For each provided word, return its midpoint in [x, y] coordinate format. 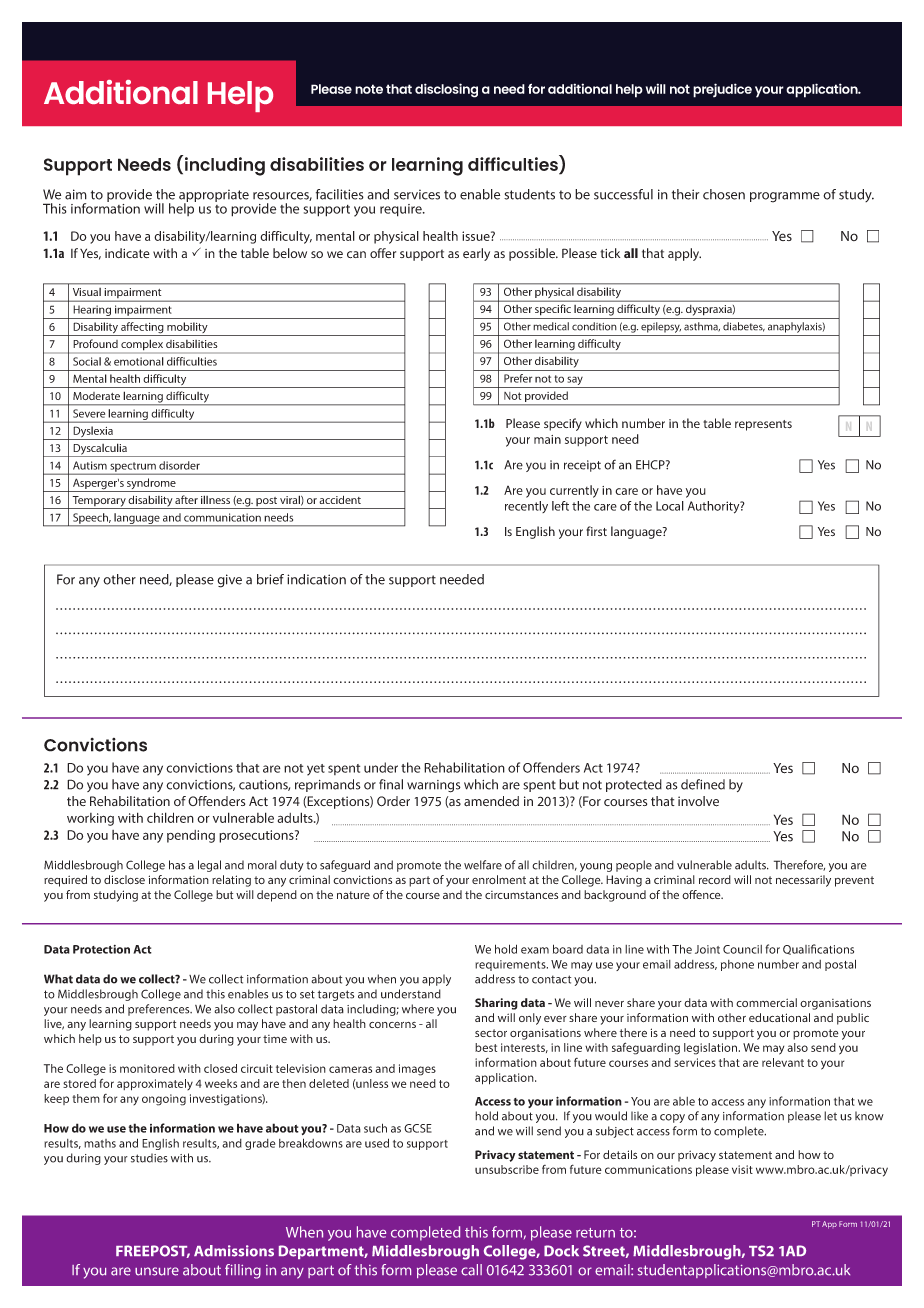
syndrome [151, 485]
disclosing [446, 90]
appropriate [214, 197]
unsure [157, 1271]
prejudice [722, 90]
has [177, 865]
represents [763, 425]
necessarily [803, 881]
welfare [483, 865]
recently [526, 507]
